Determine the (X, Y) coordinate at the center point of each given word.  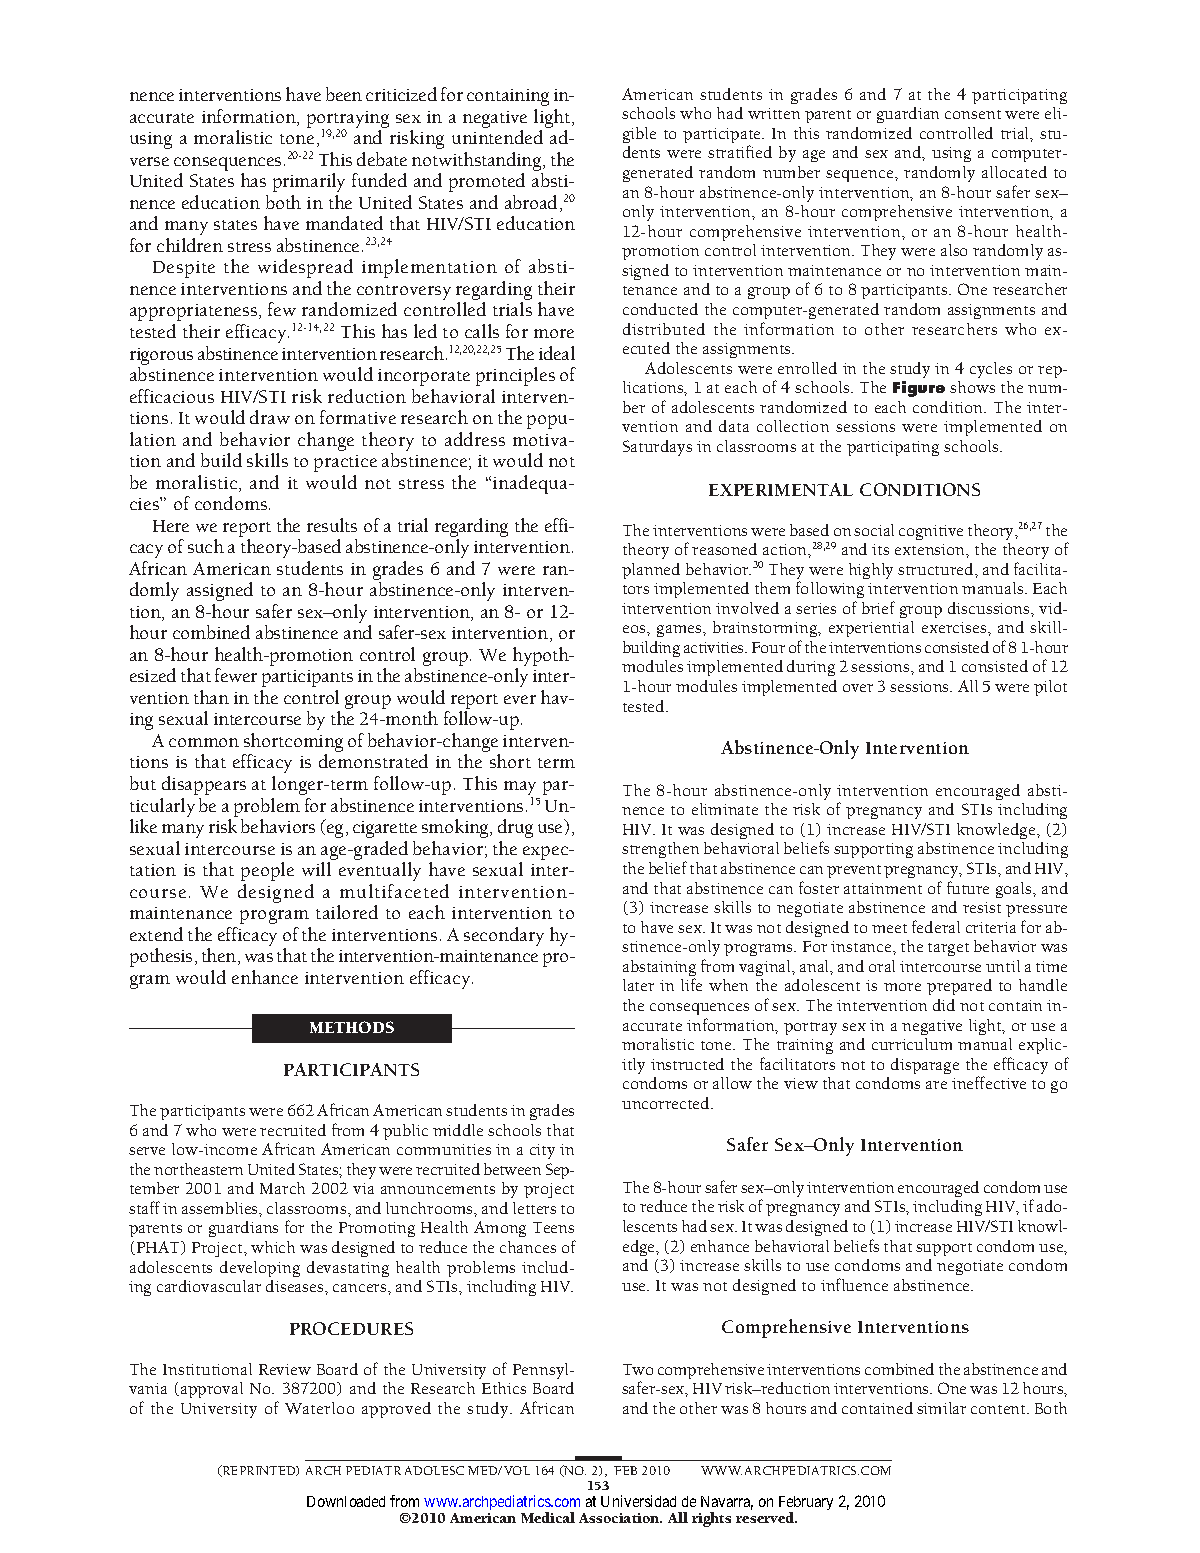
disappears (204, 785)
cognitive (931, 532)
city (542, 1151)
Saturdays (657, 448)
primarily (309, 182)
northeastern (198, 1169)
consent (973, 114)
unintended (497, 137)
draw (270, 417)
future (968, 887)
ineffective (989, 1082)
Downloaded (346, 1501)
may (520, 789)
